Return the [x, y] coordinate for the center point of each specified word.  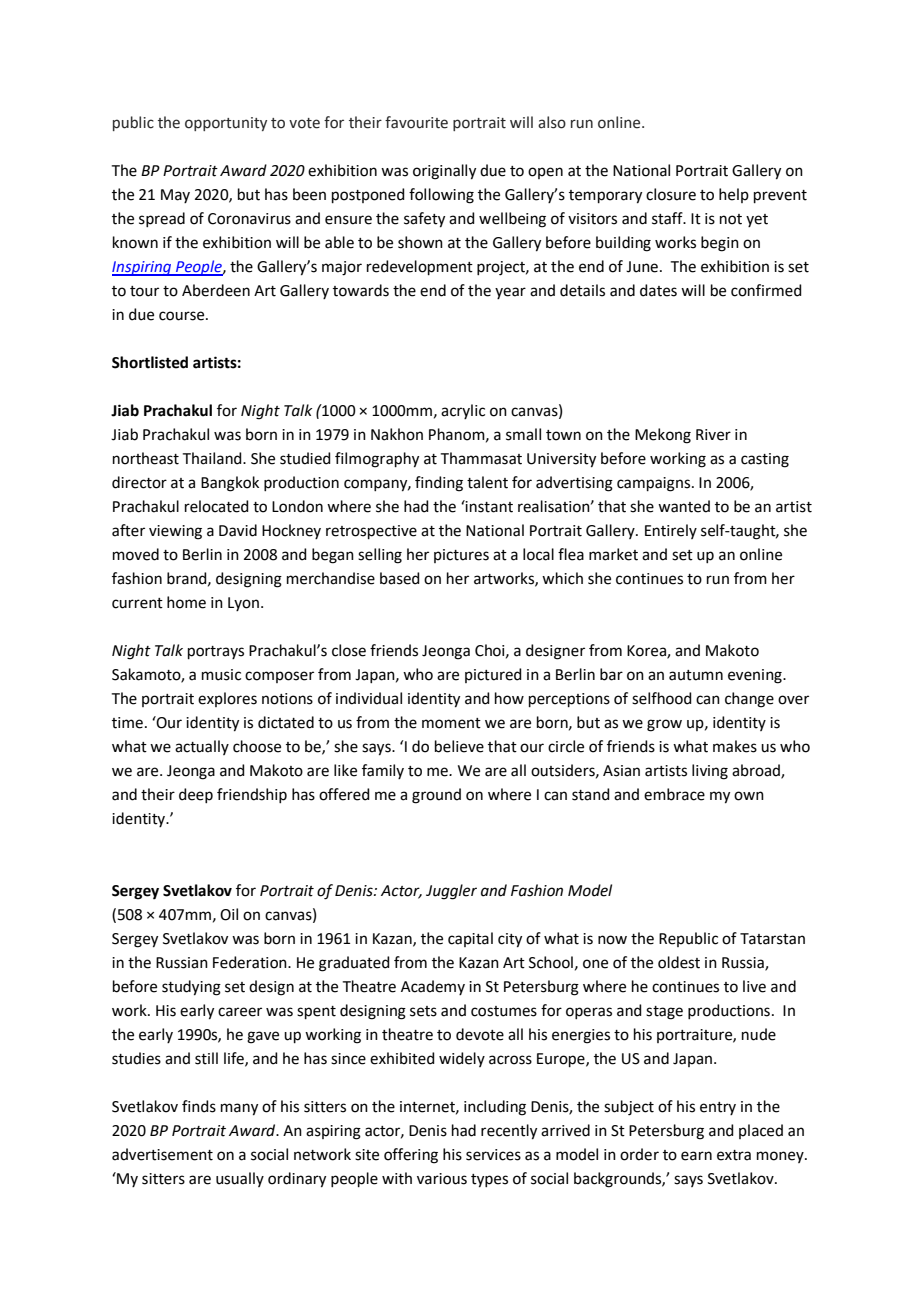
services [493, 1155]
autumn [696, 675]
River [713, 435]
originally [444, 172]
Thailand [213, 458]
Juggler [451, 892]
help [734, 195]
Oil [229, 914]
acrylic [463, 411]
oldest [679, 962]
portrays [216, 652]
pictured [493, 675]
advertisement [162, 1154]
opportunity [226, 124]
